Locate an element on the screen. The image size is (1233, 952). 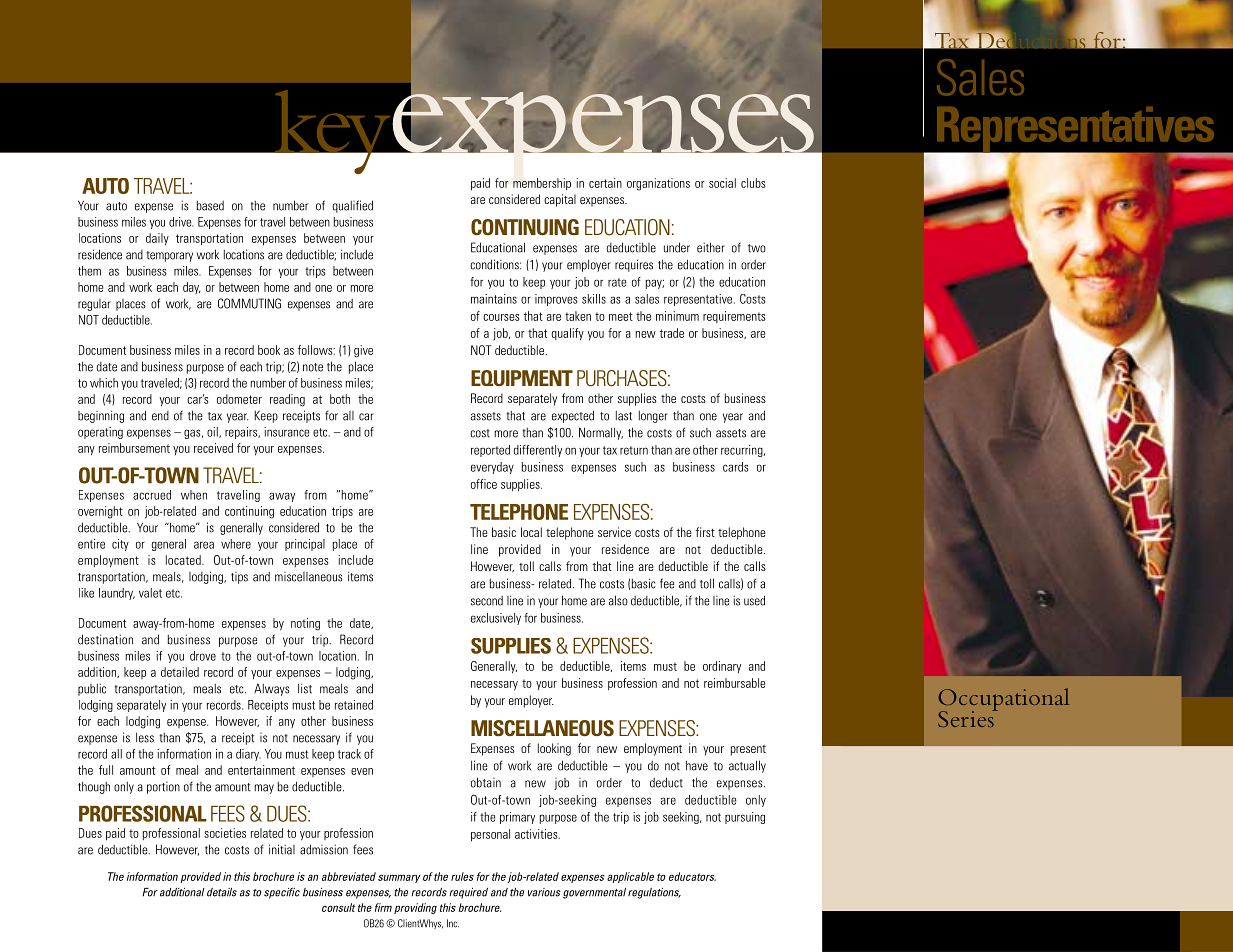
area is located at coordinates (204, 545).
